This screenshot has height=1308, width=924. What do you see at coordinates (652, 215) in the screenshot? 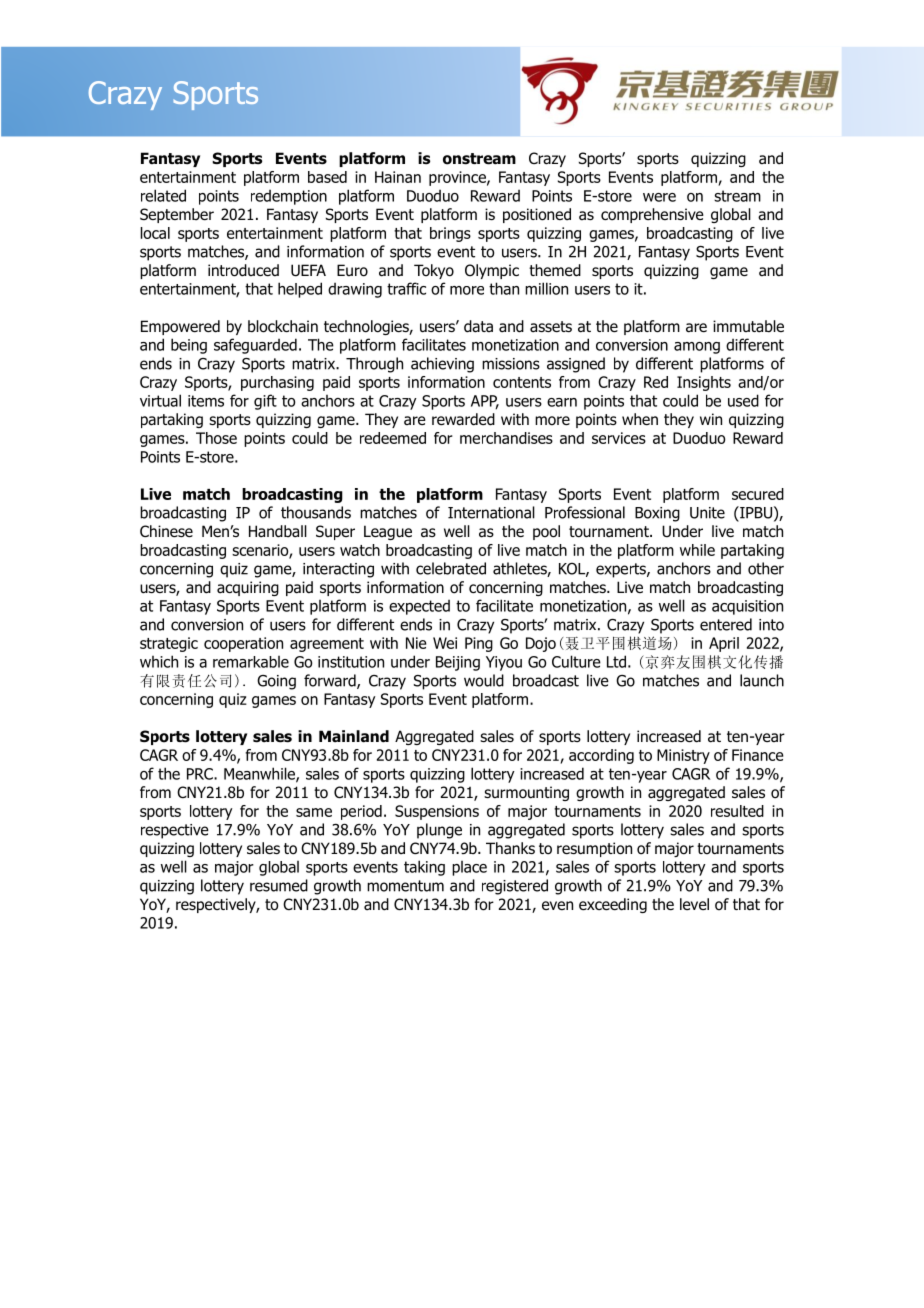
I see `comprehensive` at bounding box center [652, 215].
